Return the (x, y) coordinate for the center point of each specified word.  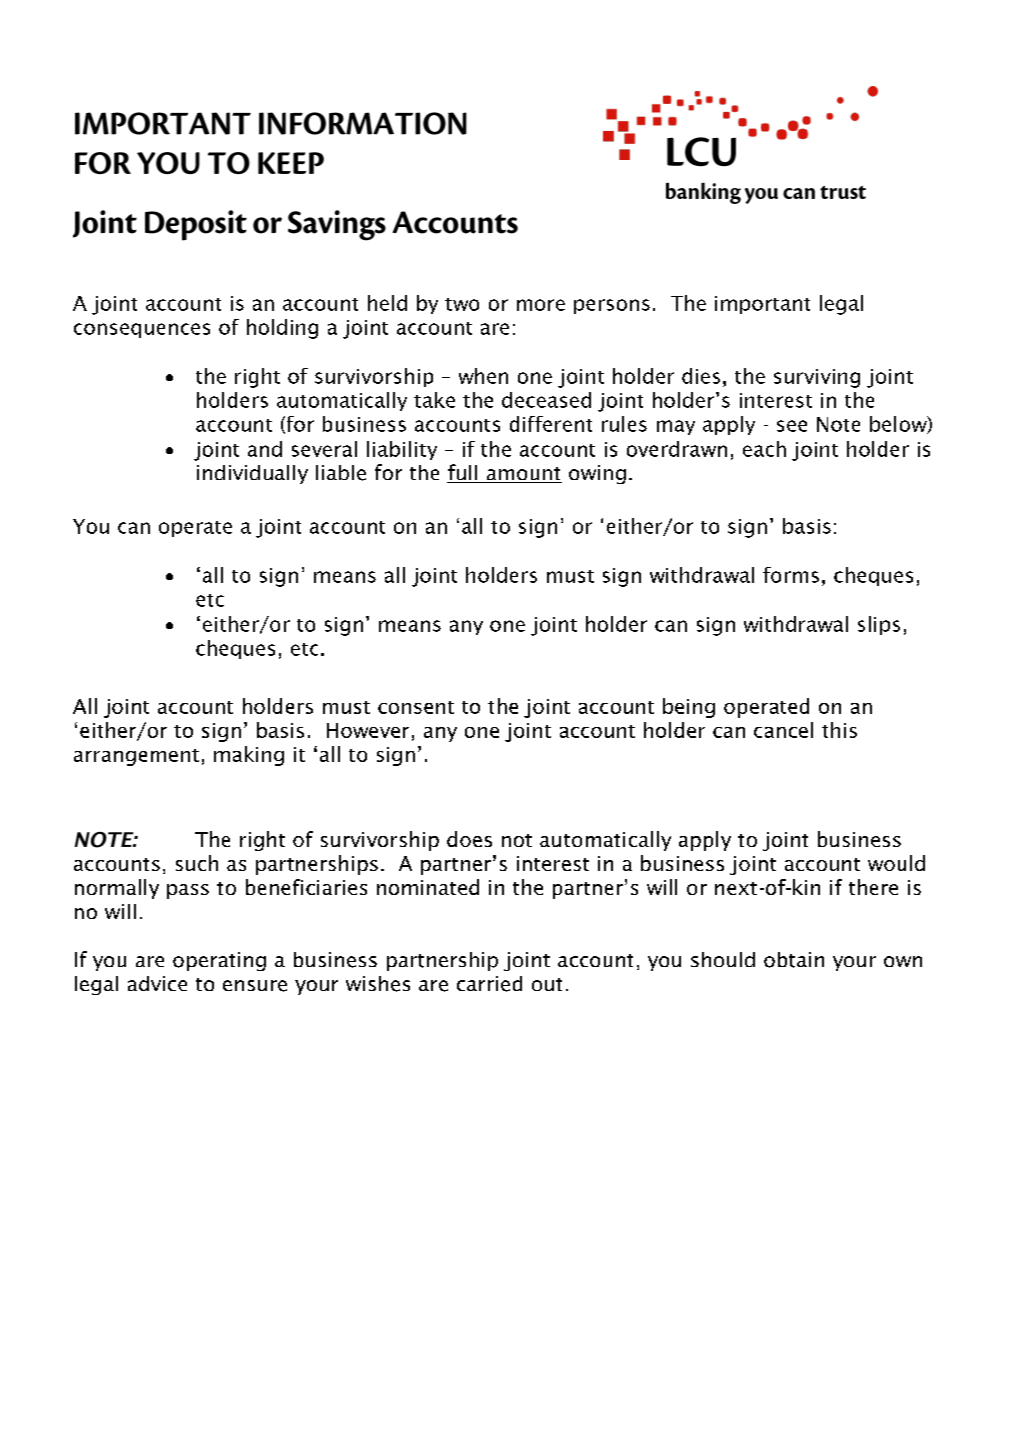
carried (489, 984)
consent (416, 707)
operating (219, 961)
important (762, 305)
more (541, 305)
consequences (142, 330)
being (689, 708)
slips (879, 625)
